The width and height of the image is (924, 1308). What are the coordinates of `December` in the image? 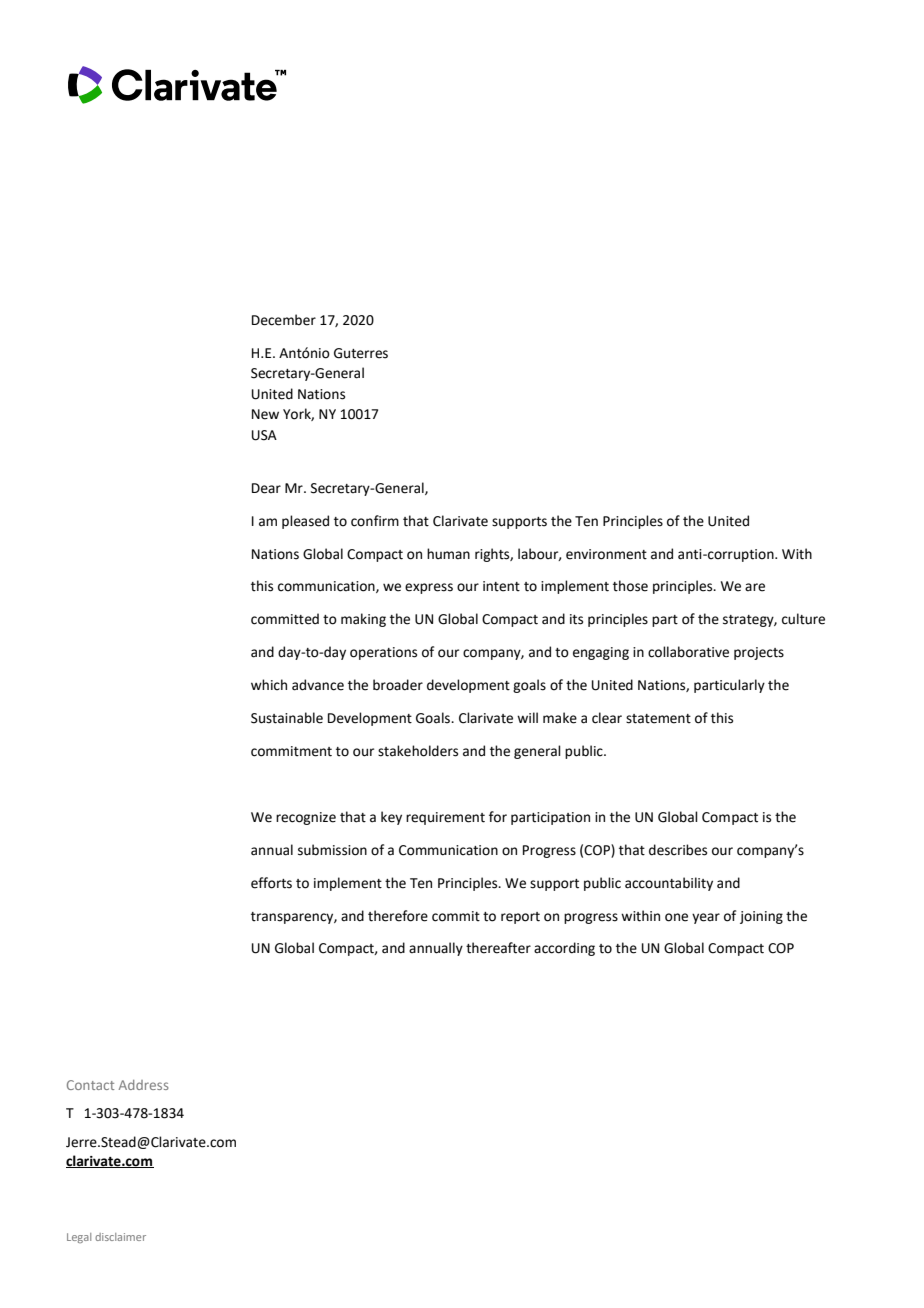 It's located at (284, 320).
